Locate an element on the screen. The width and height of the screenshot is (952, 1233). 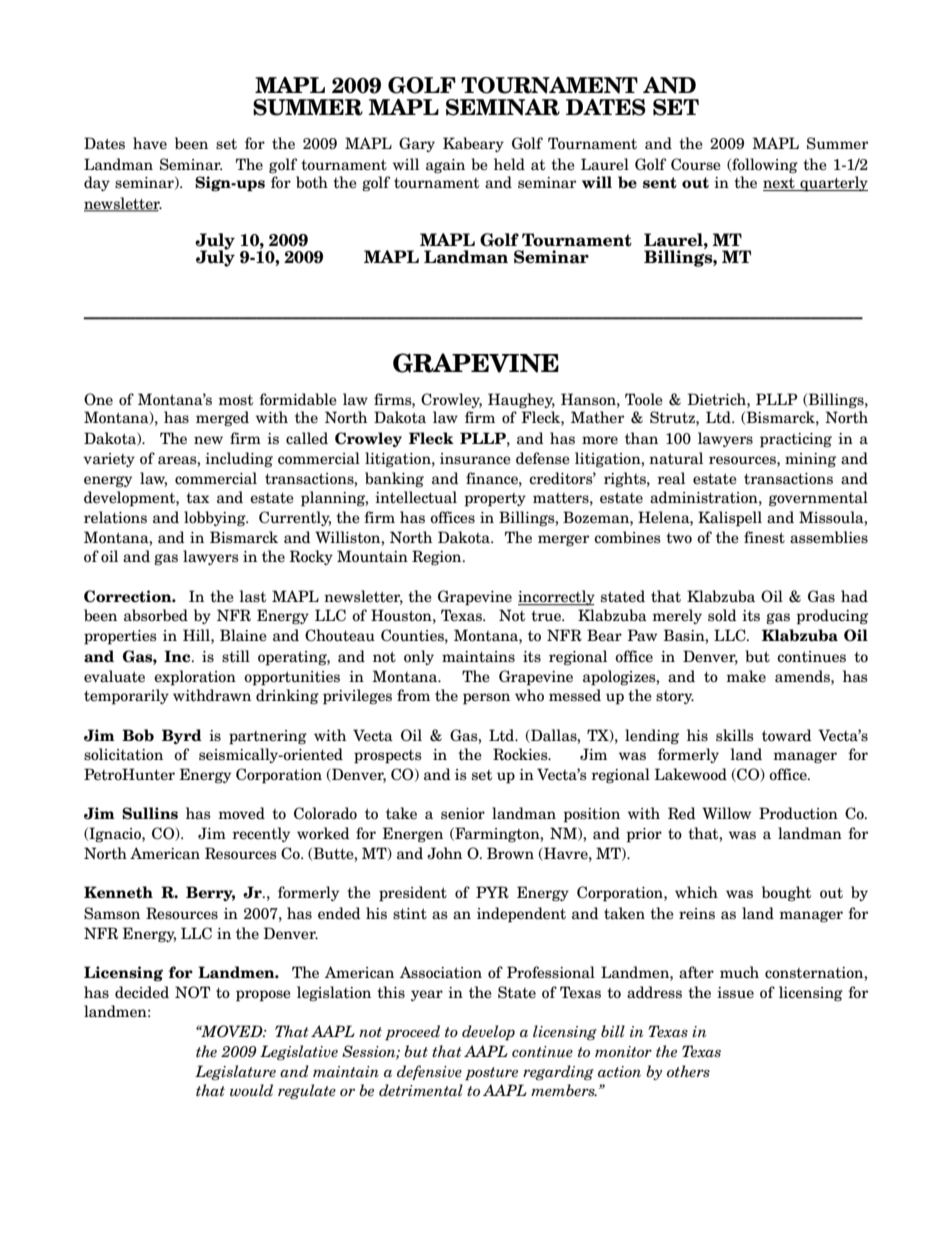
Sullins is located at coordinates (150, 813).
